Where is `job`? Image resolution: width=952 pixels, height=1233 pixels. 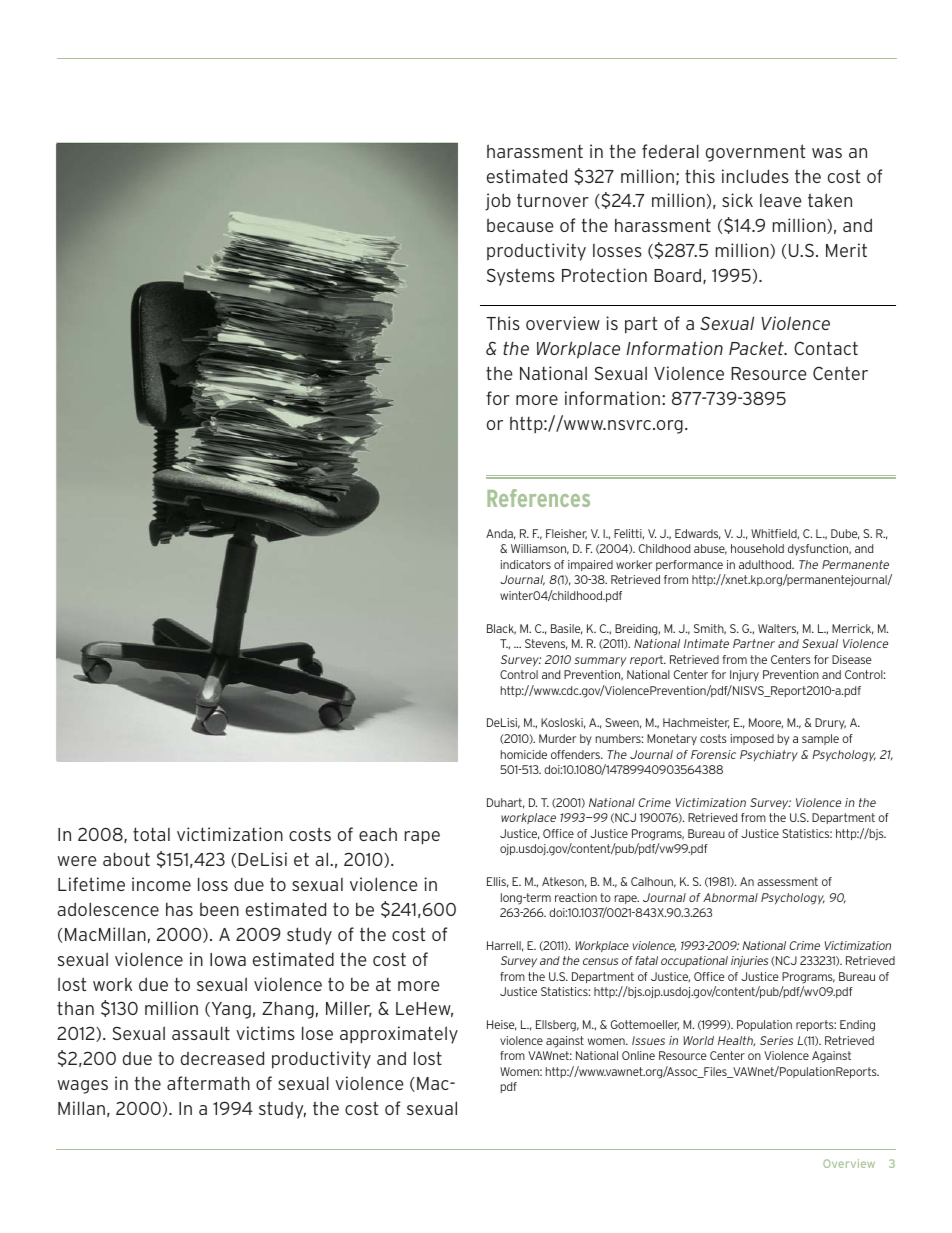
job is located at coordinates (498, 202).
